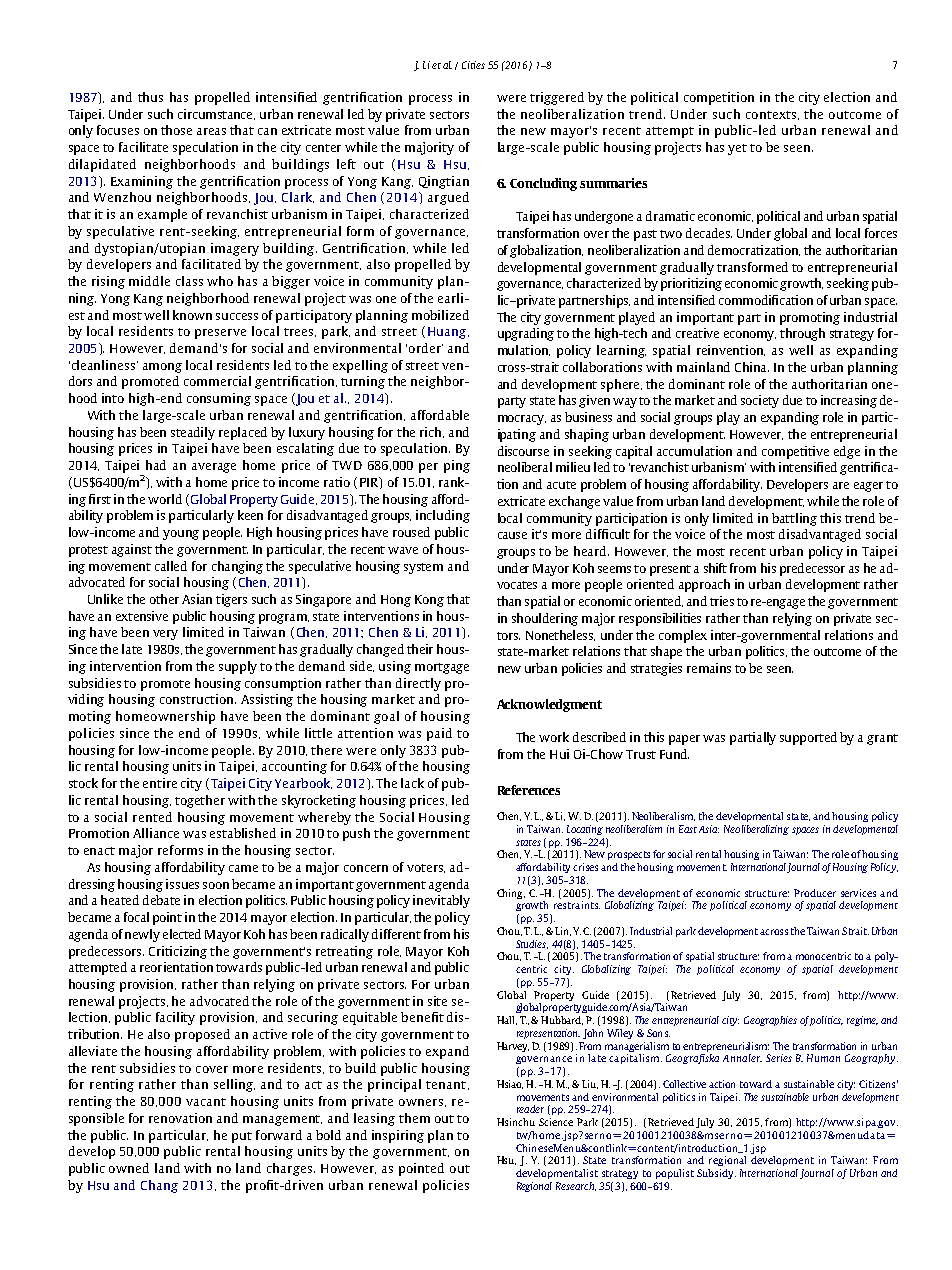 This screenshot has height=1270, width=952. I want to click on owned, so click(129, 1168).
